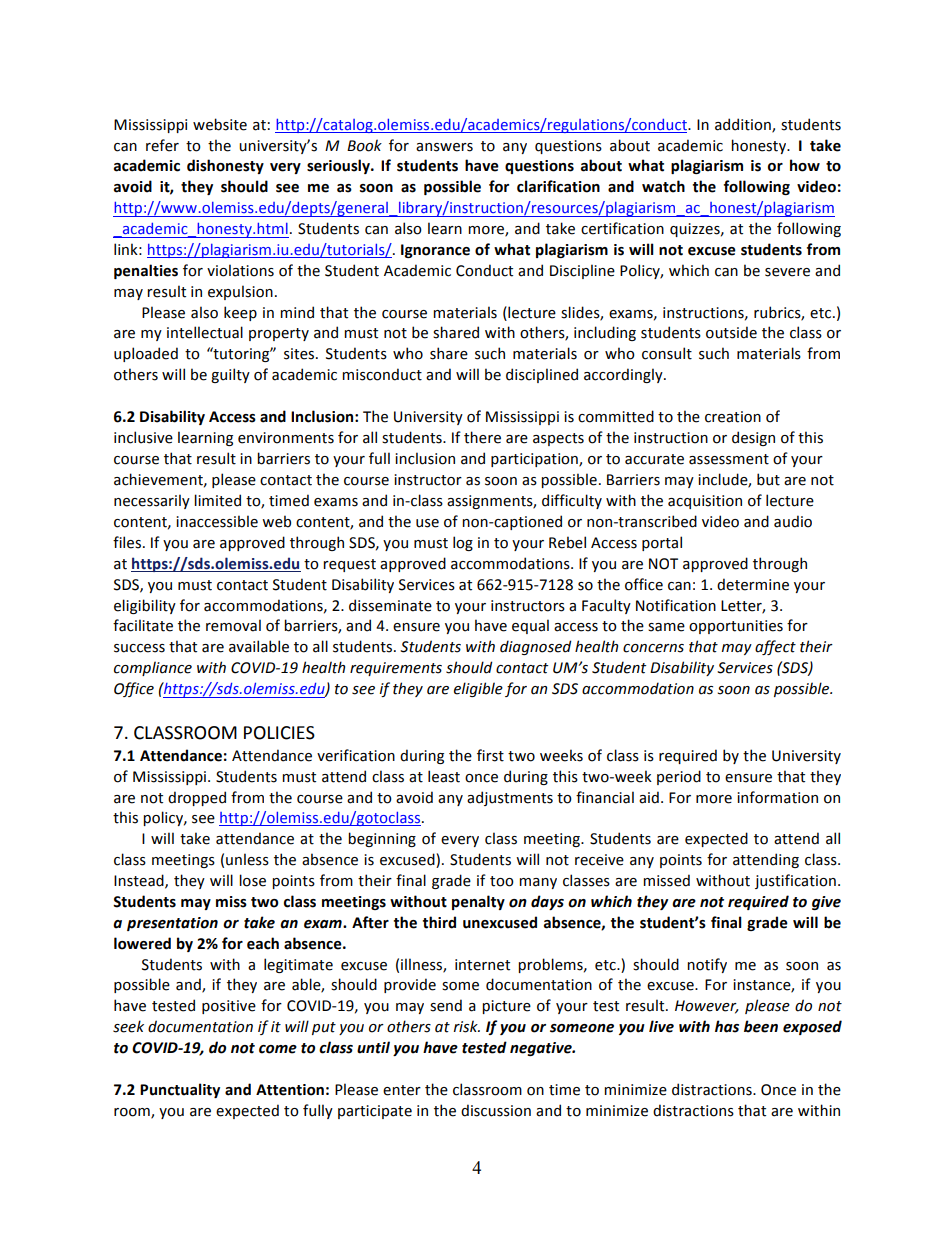 This screenshot has height=1233, width=952. Describe the element at coordinates (729, 459) in the screenshot. I see `assessment` at that location.
